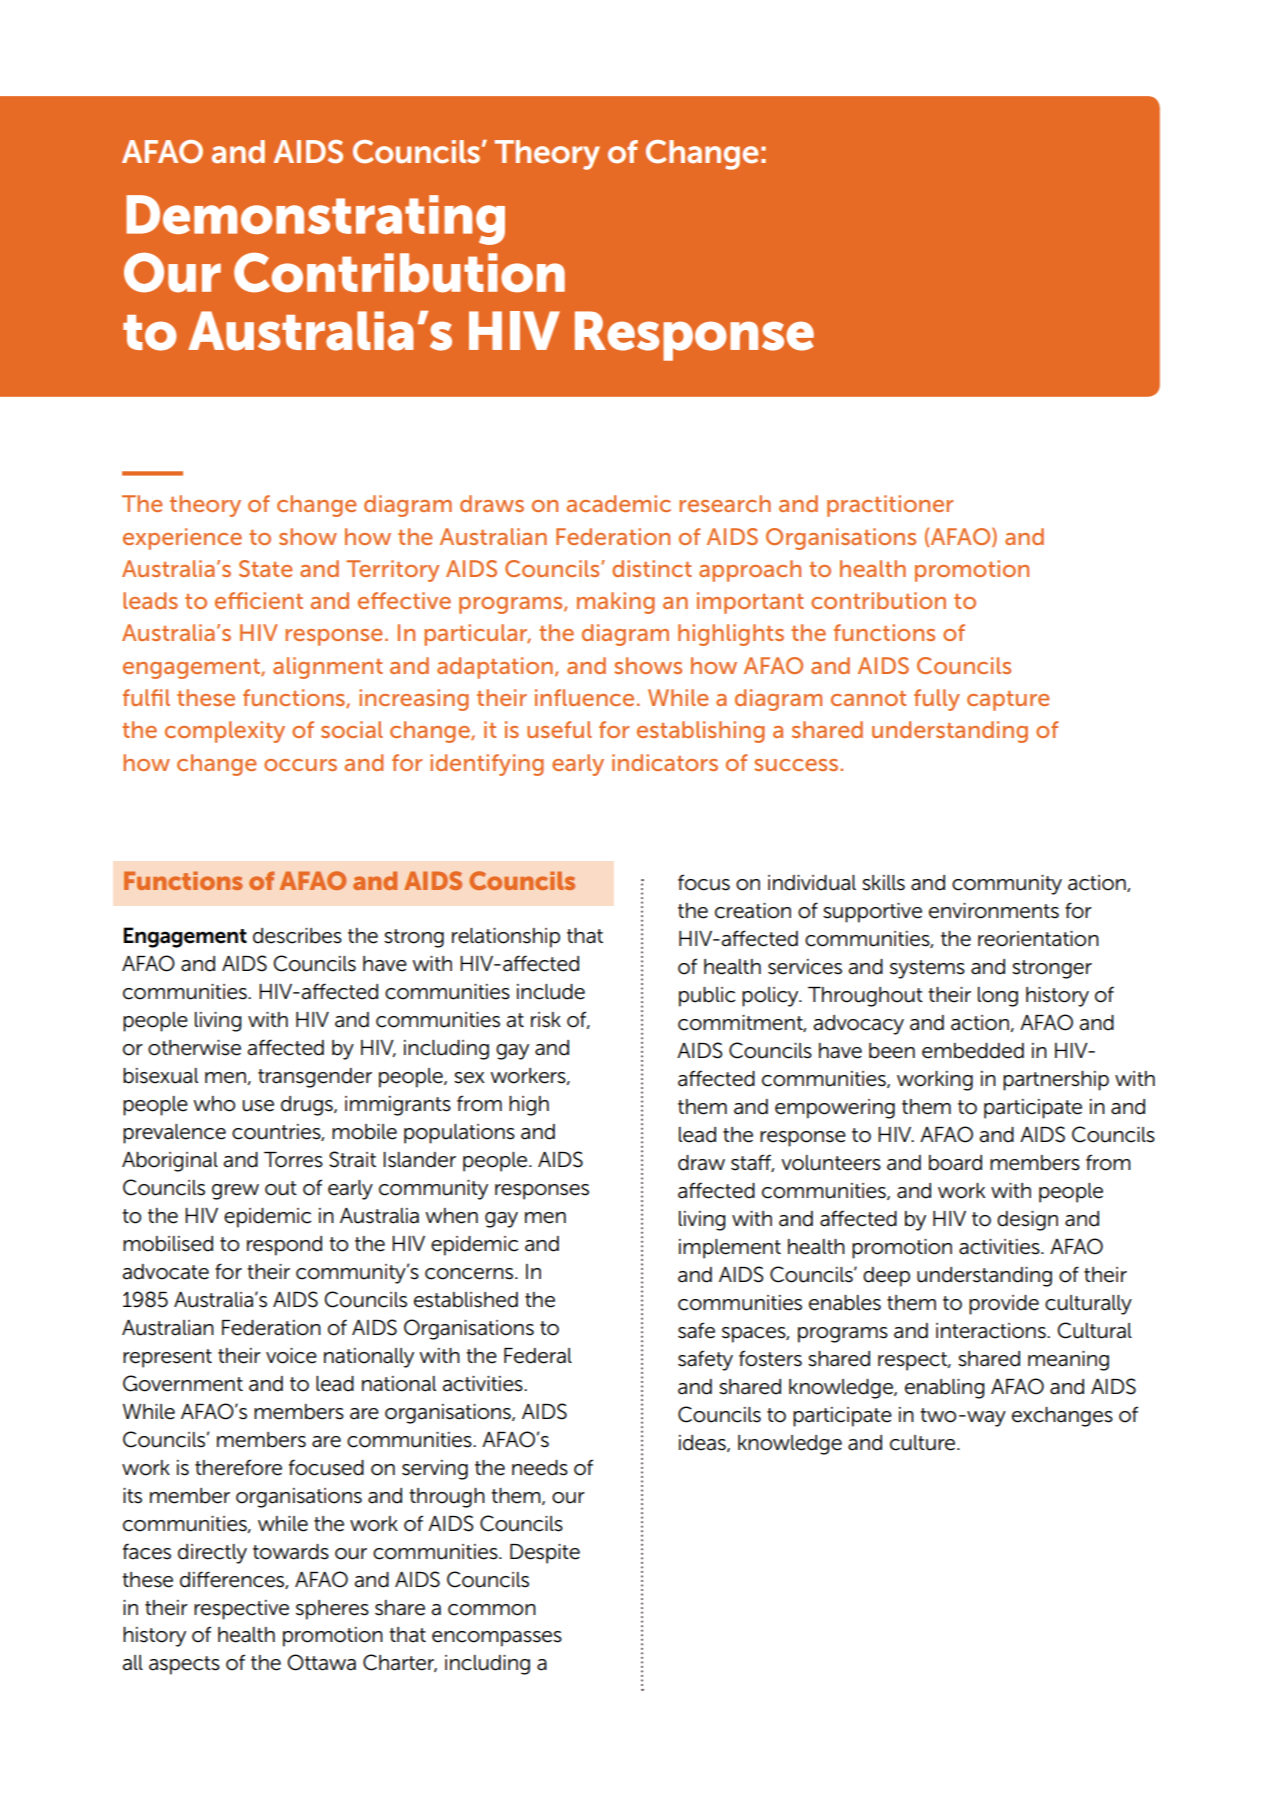 The image size is (1282, 1813). What do you see at coordinates (890, 506) in the document?
I see `practitioner` at bounding box center [890, 506].
